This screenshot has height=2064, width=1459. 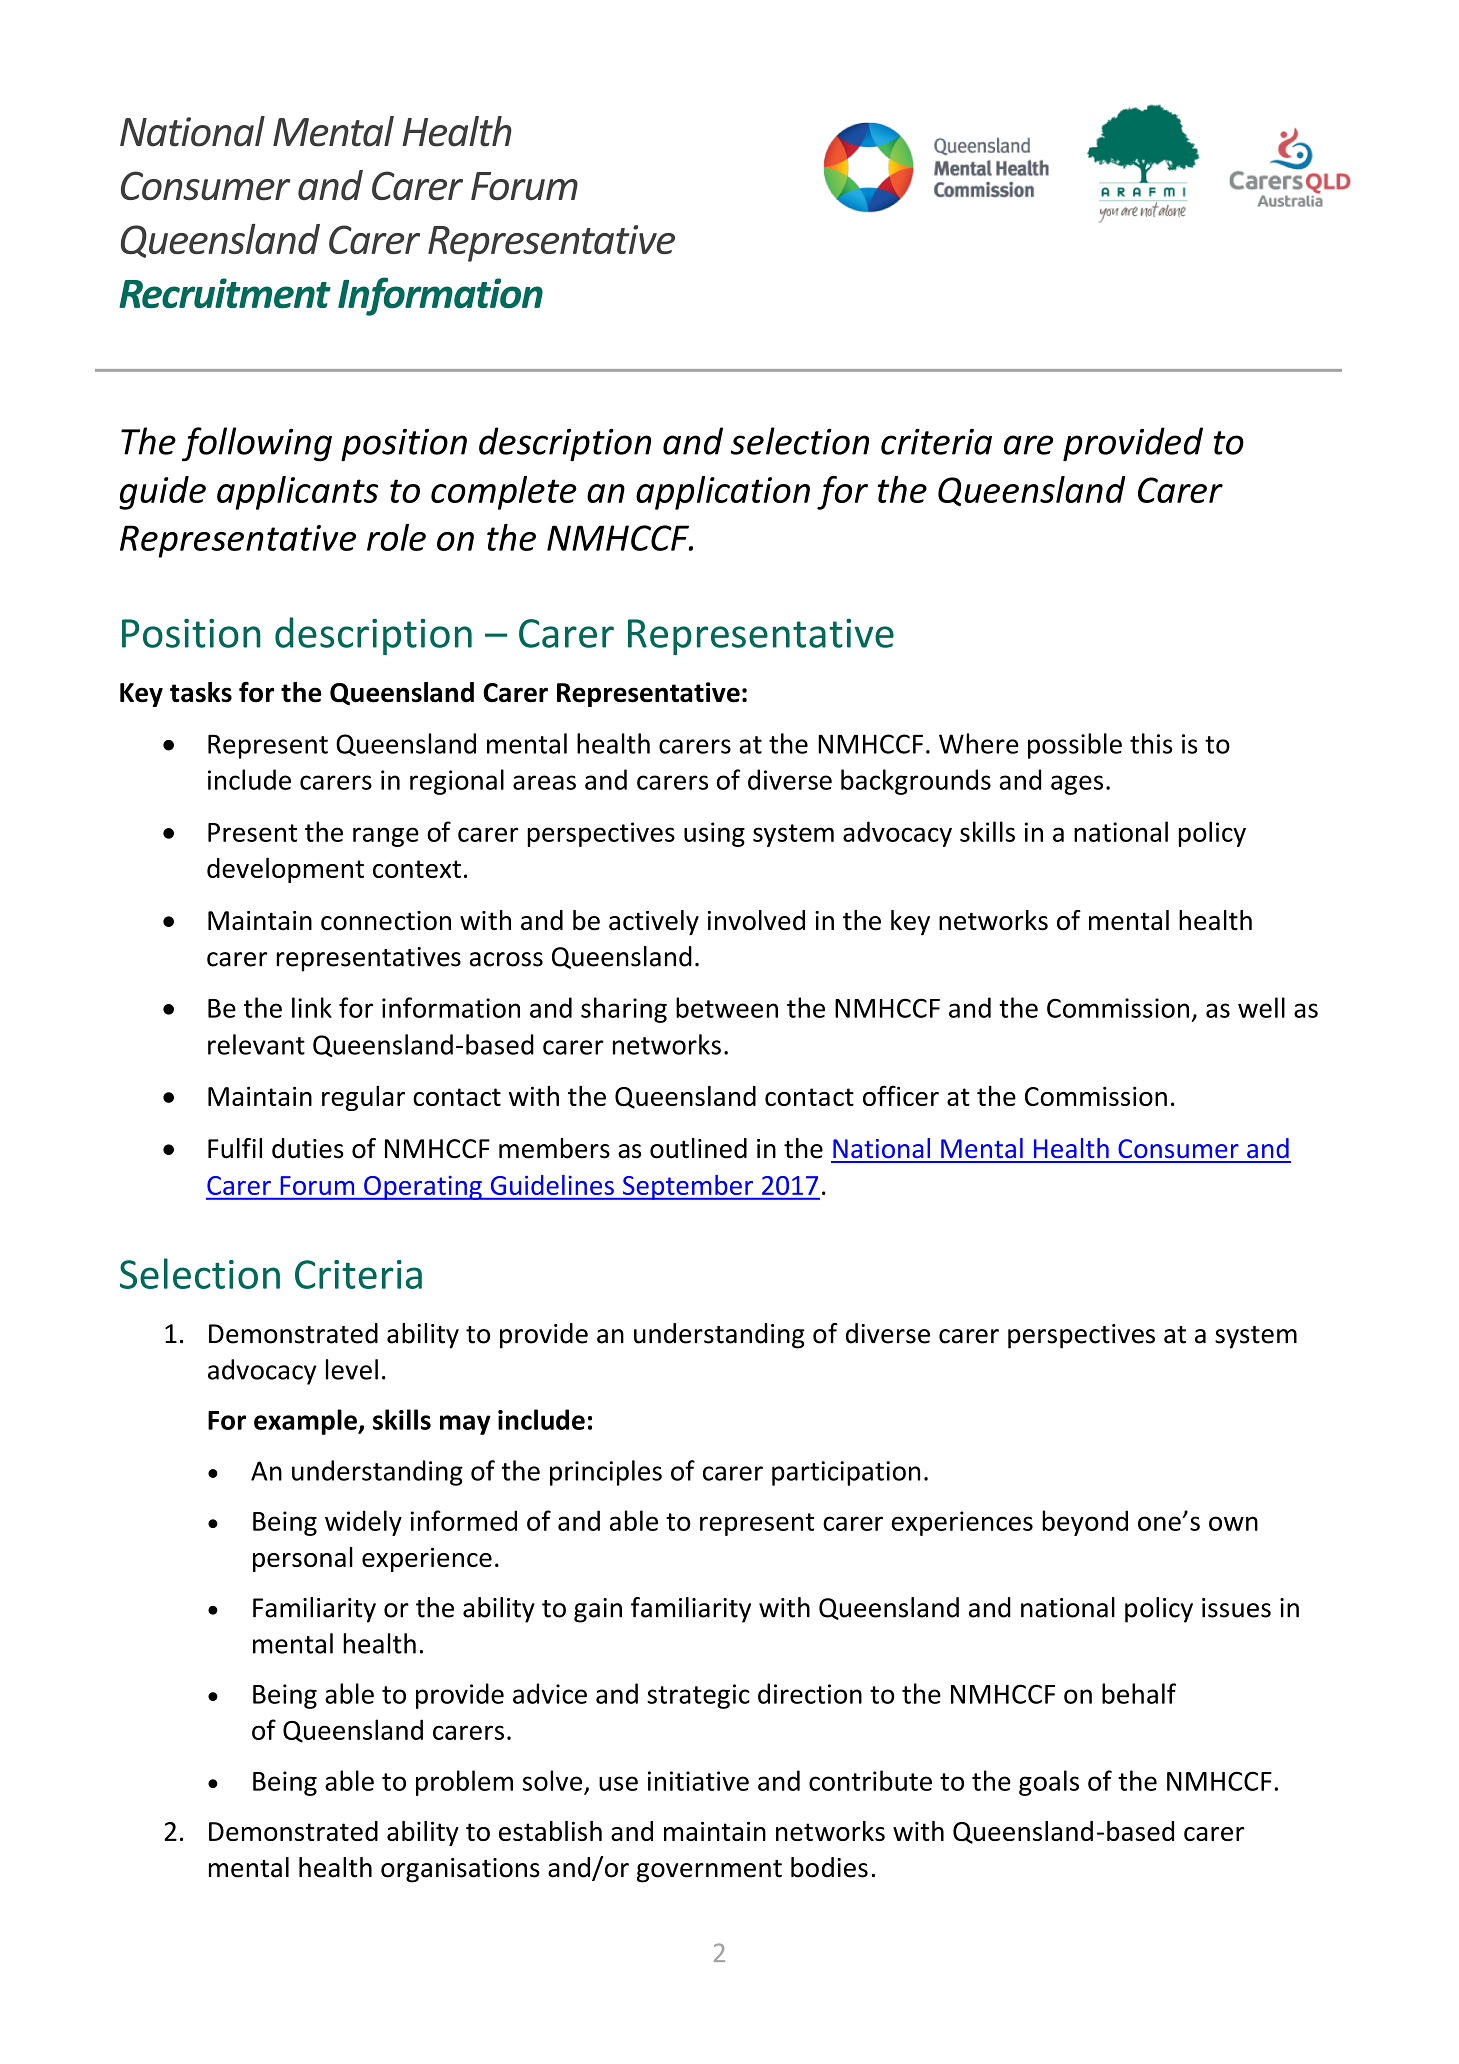 I want to click on this, so click(x=1151, y=743).
